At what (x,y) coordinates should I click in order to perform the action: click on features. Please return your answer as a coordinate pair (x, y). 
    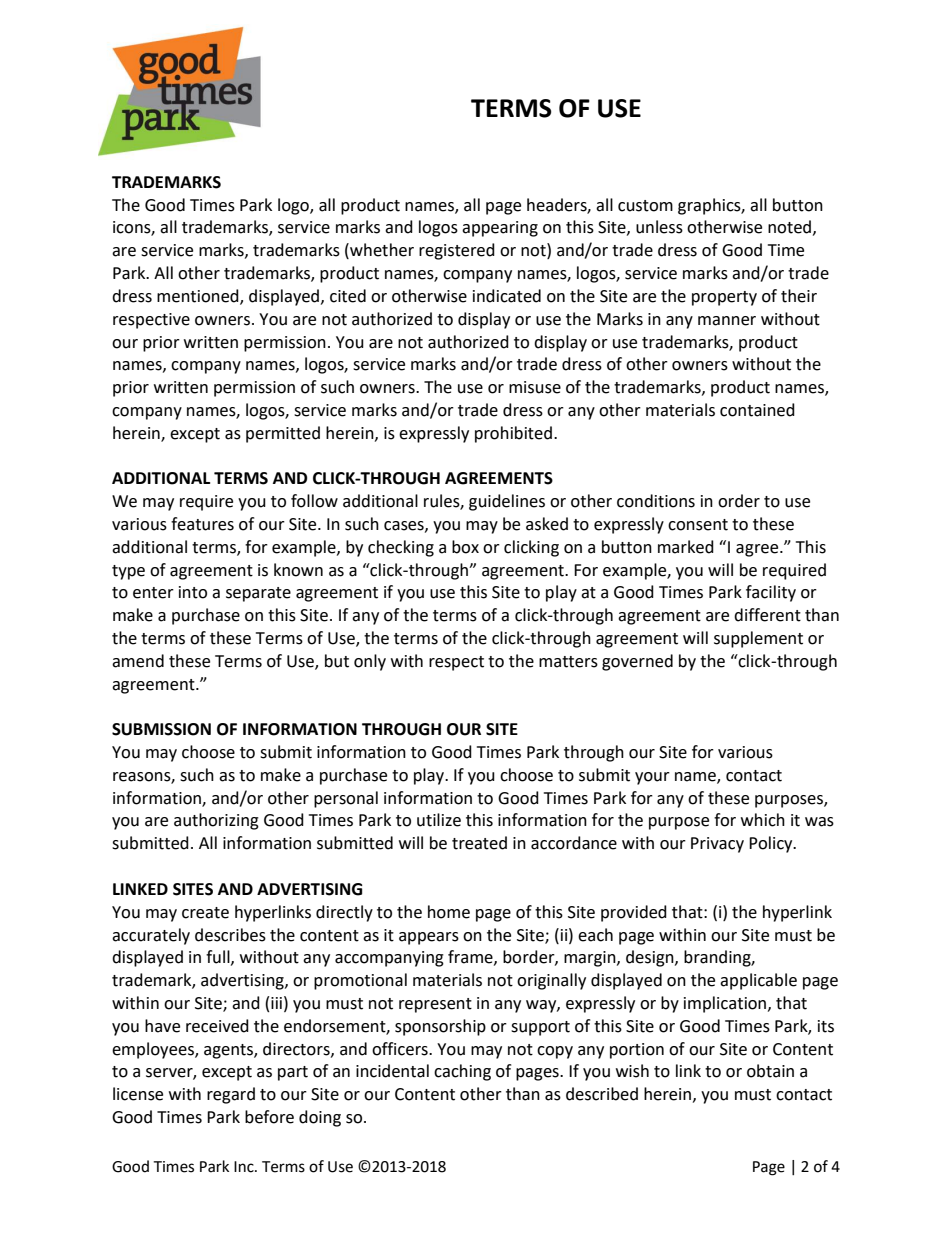
    Looking at the image, I should click on (202, 524).
